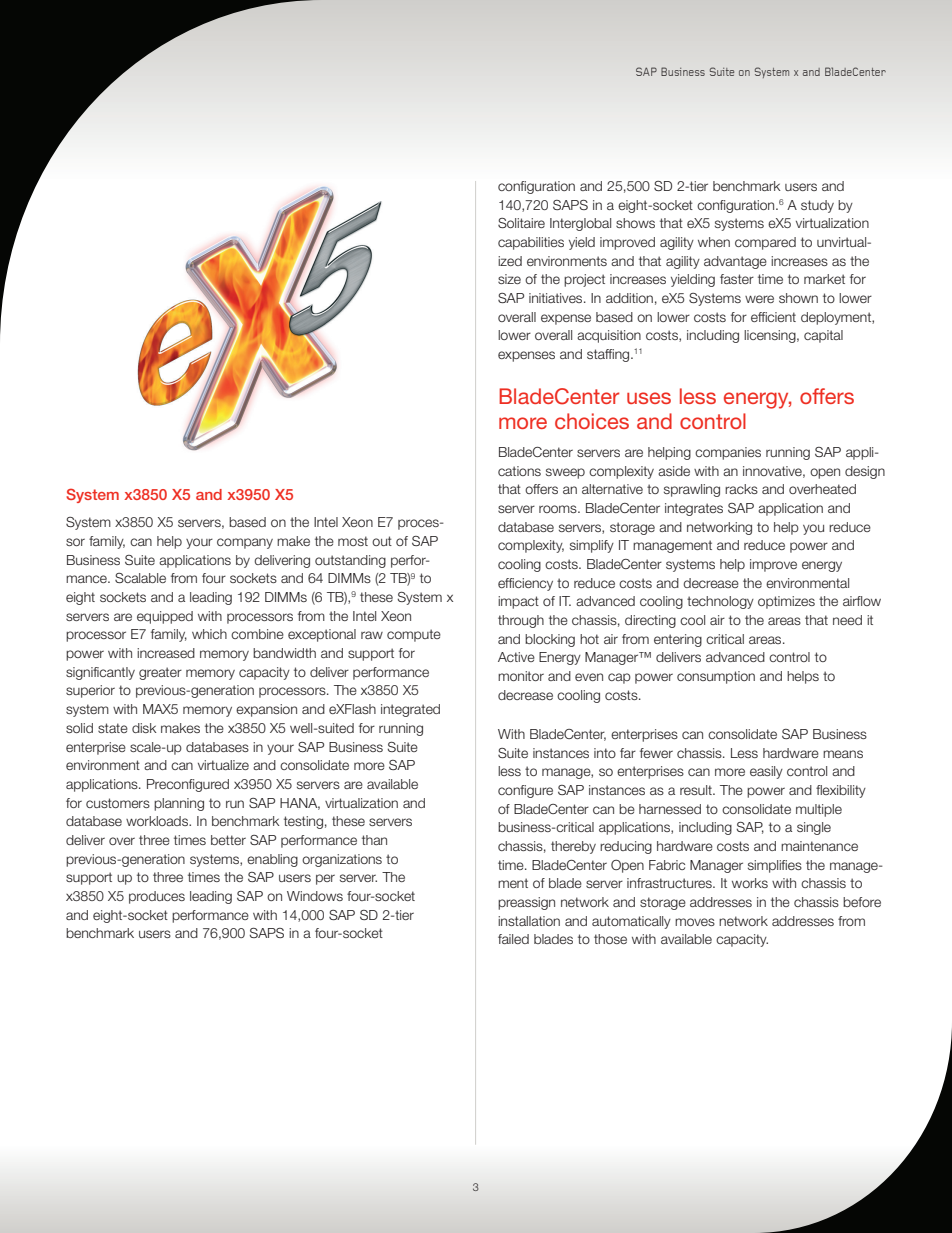 This screenshot has height=1233, width=952. Describe the element at coordinates (786, 602) in the screenshot. I see `optimizes` at that location.
